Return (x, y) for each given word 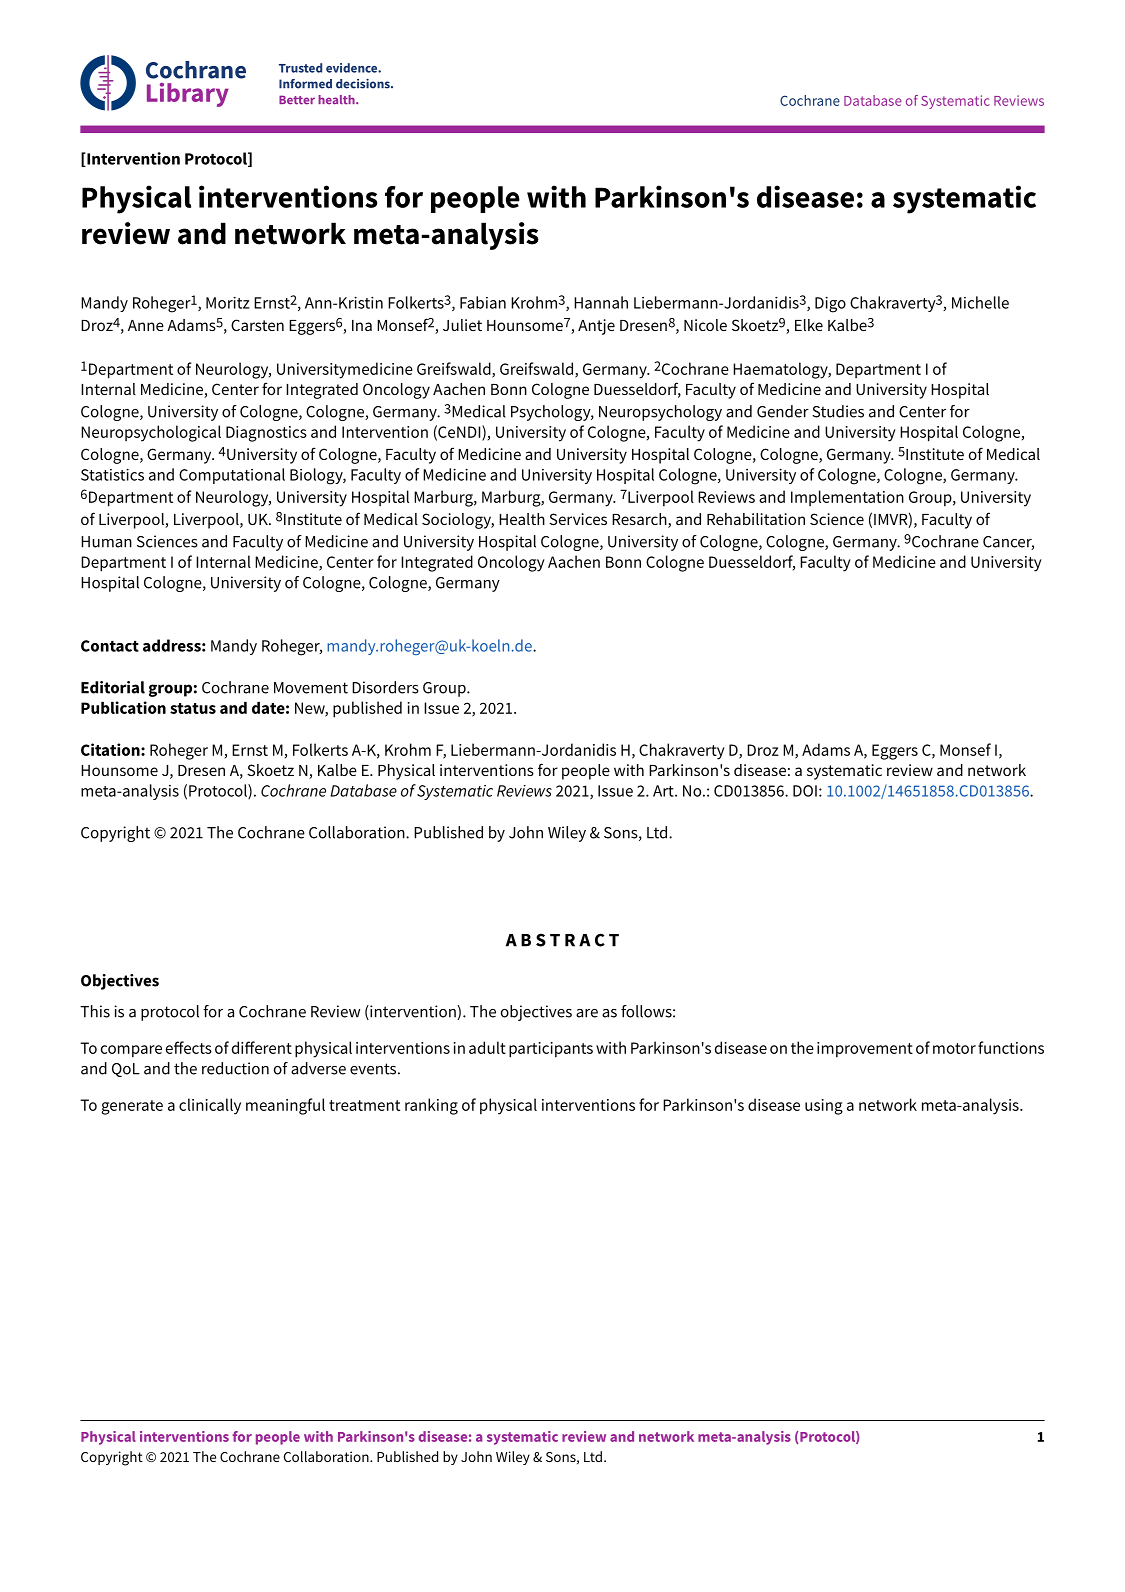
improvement (865, 1050)
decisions (364, 84)
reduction (235, 1068)
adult (487, 1047)
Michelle (980, 302)
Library (188, 95)
